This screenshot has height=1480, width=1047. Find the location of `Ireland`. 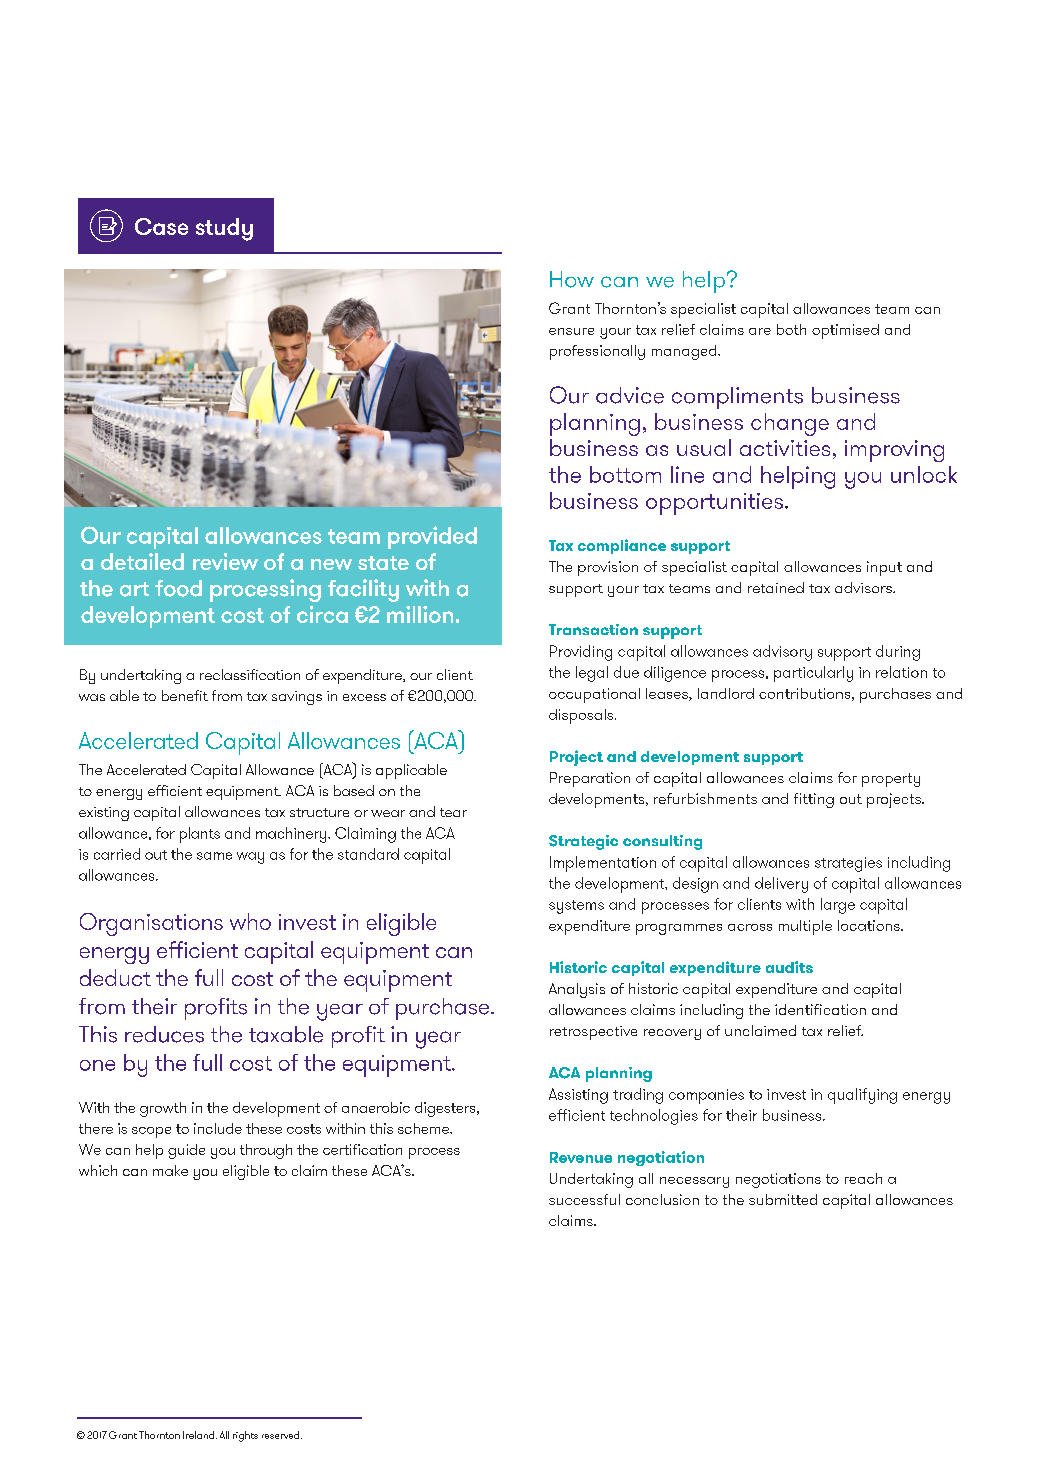

Ireland is located at coordinates (200, 1435).
